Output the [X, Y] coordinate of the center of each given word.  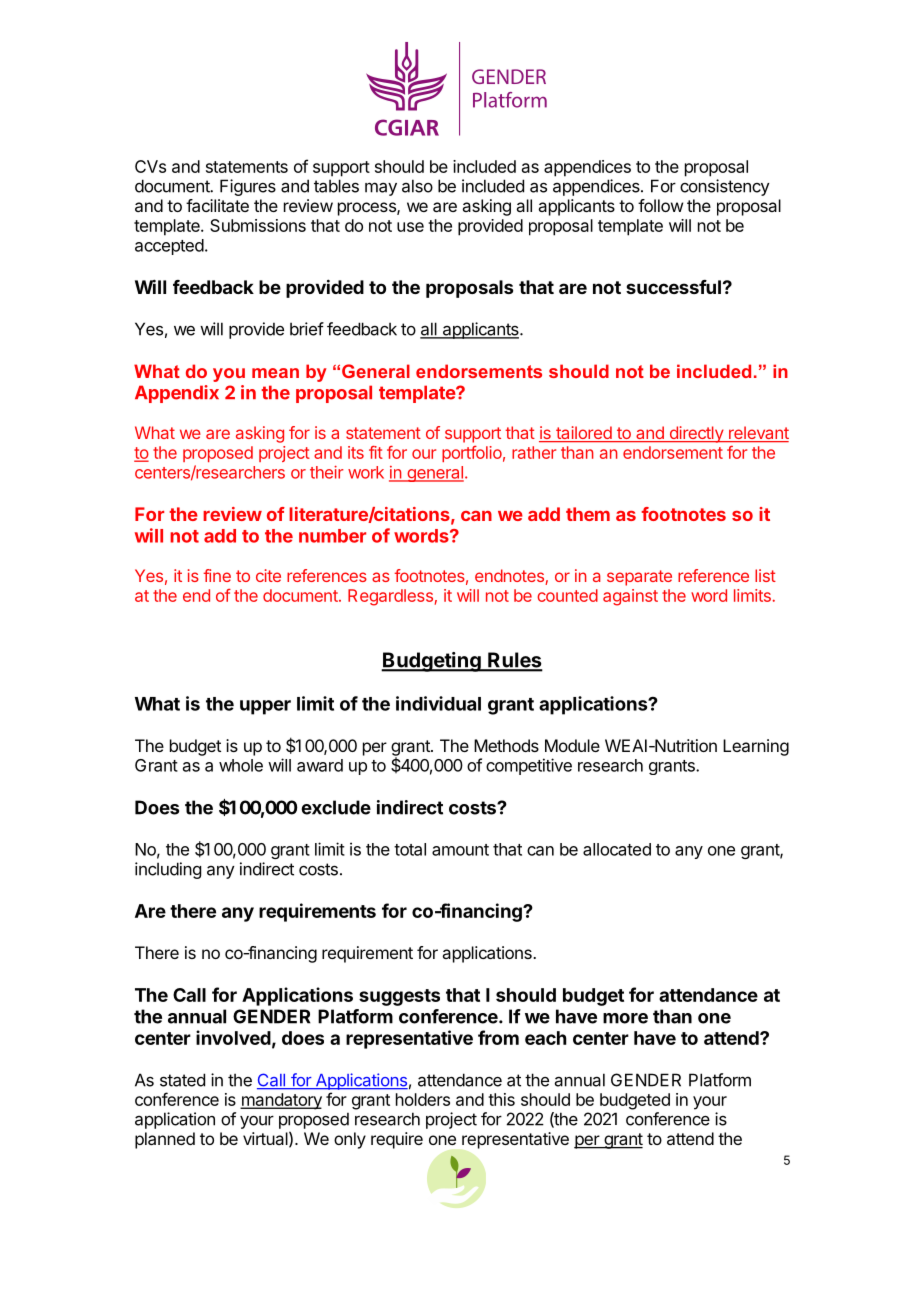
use [410, 227]
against [630, 597]
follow [660, 205]
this [501, 1099]
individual [438, 703]
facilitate [217, 205]
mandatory [281, 1101]
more [625, 1018]
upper [265, 707]
